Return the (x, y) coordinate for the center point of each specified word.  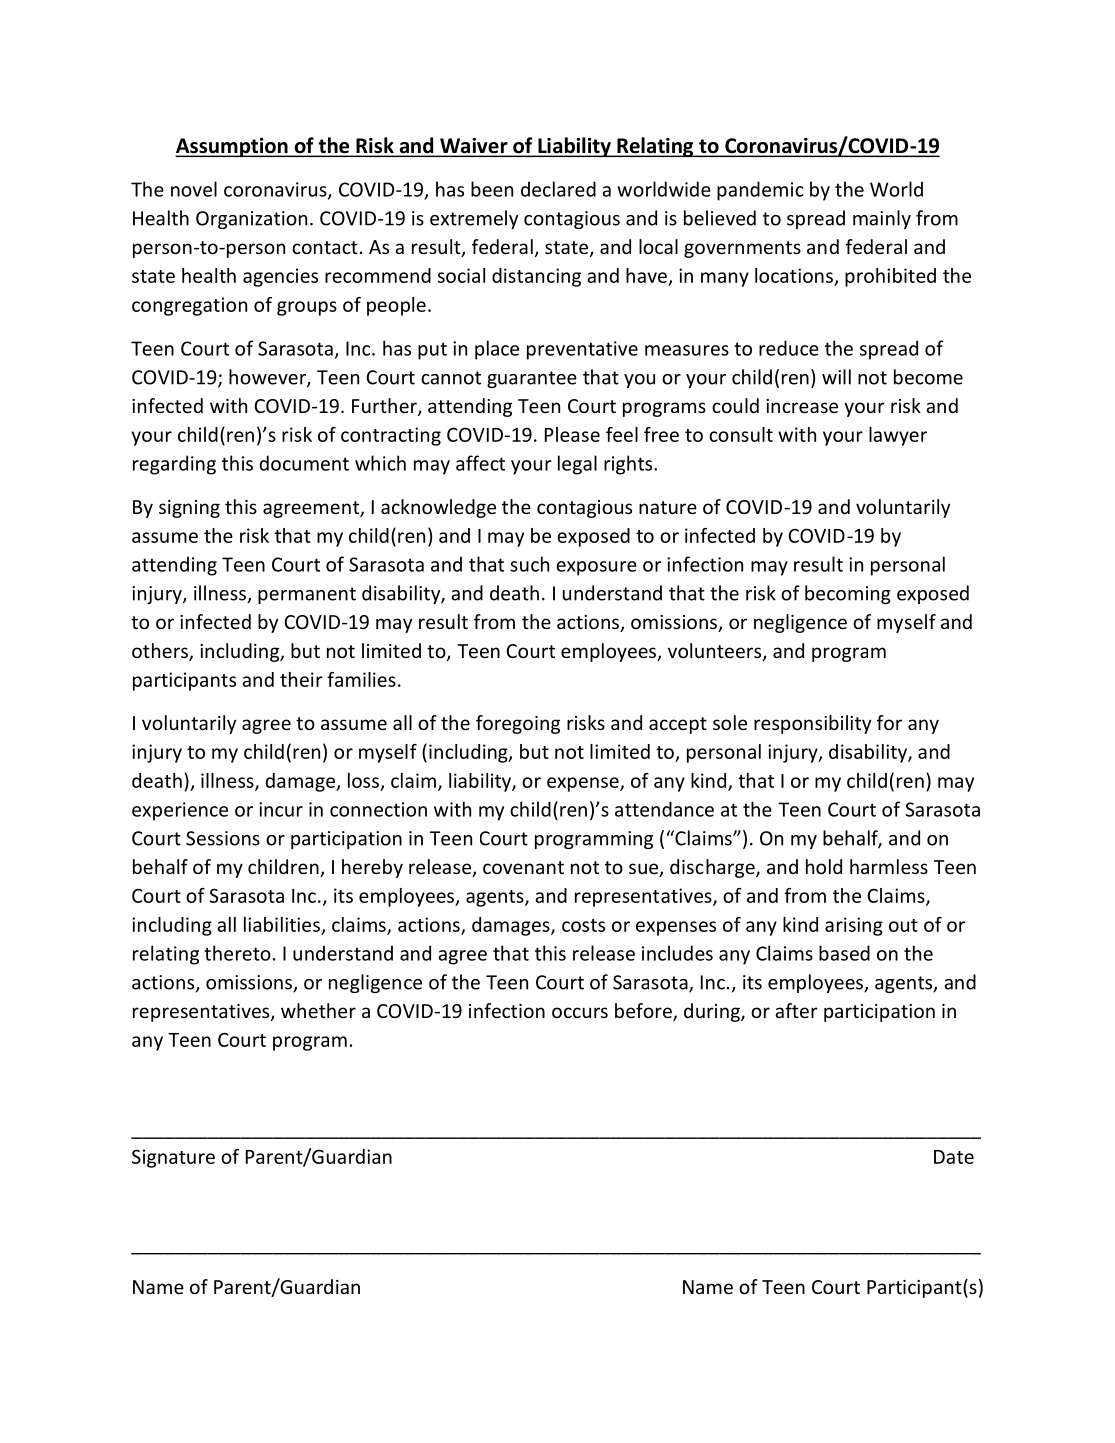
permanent (307, 595)
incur (281, 809)
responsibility (812, 724)
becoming (848, 594)
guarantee (532, 379)
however (268, 378)
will (836, 377)
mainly (882, 219)
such (529, 564)
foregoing (518, 724)
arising (854, 926)
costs (583, 925)
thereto (237, 953)
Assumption (232, 147)
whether (318, 1010)
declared (558, 189)
